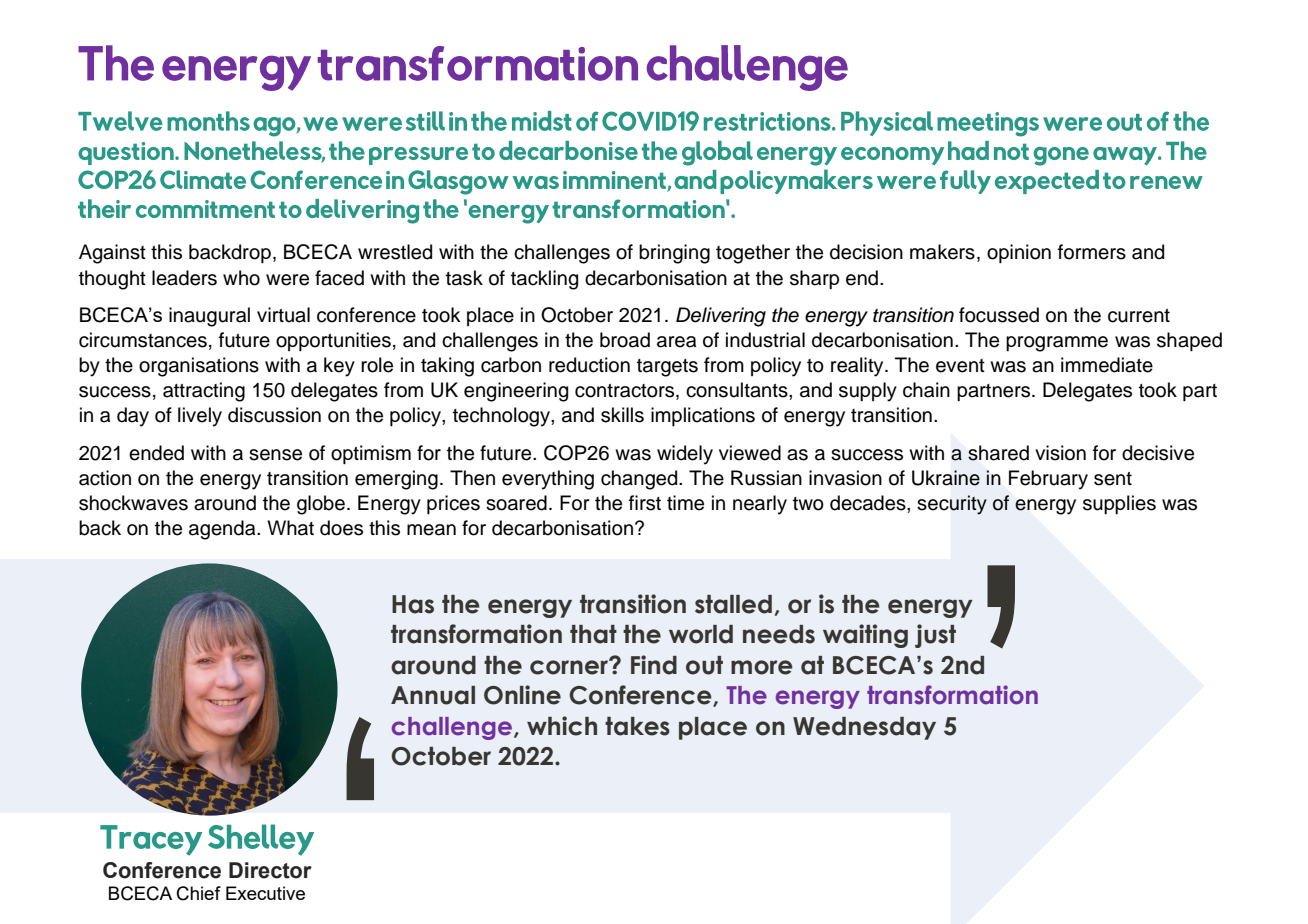 The image size is (1308, 924). Describe the element at coordinates (654, 665) in the screenshot. I see `Find` at that location.
